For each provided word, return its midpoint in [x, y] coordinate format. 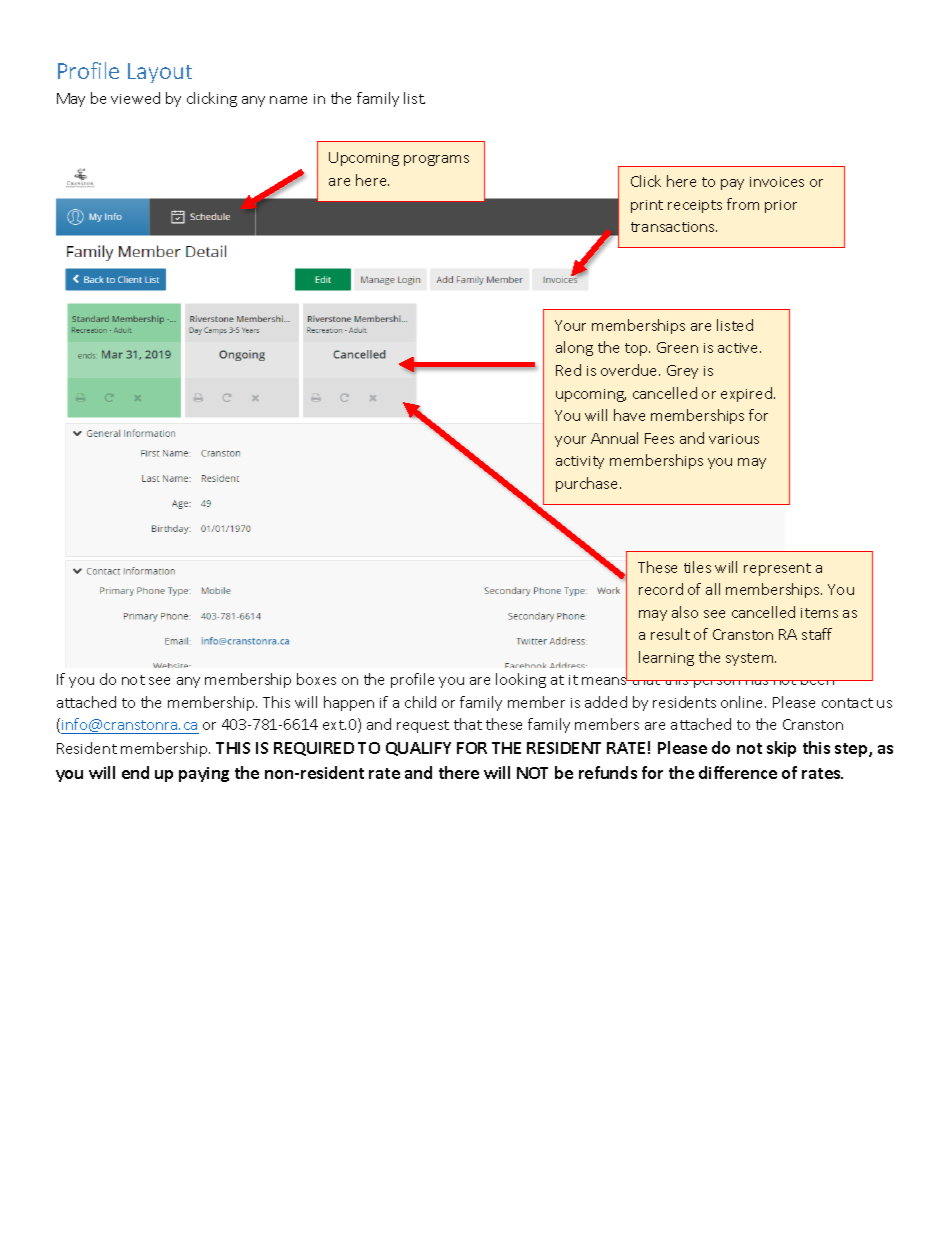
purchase [588, 484]
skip [781, 749]
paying [204, 774]
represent [777, 569]
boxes [316, 679]
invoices [777, 182]
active [739, 348]
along [574, 348]
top [637, 349]
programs [436, 160]
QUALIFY [418, 749]
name [288, 100]
